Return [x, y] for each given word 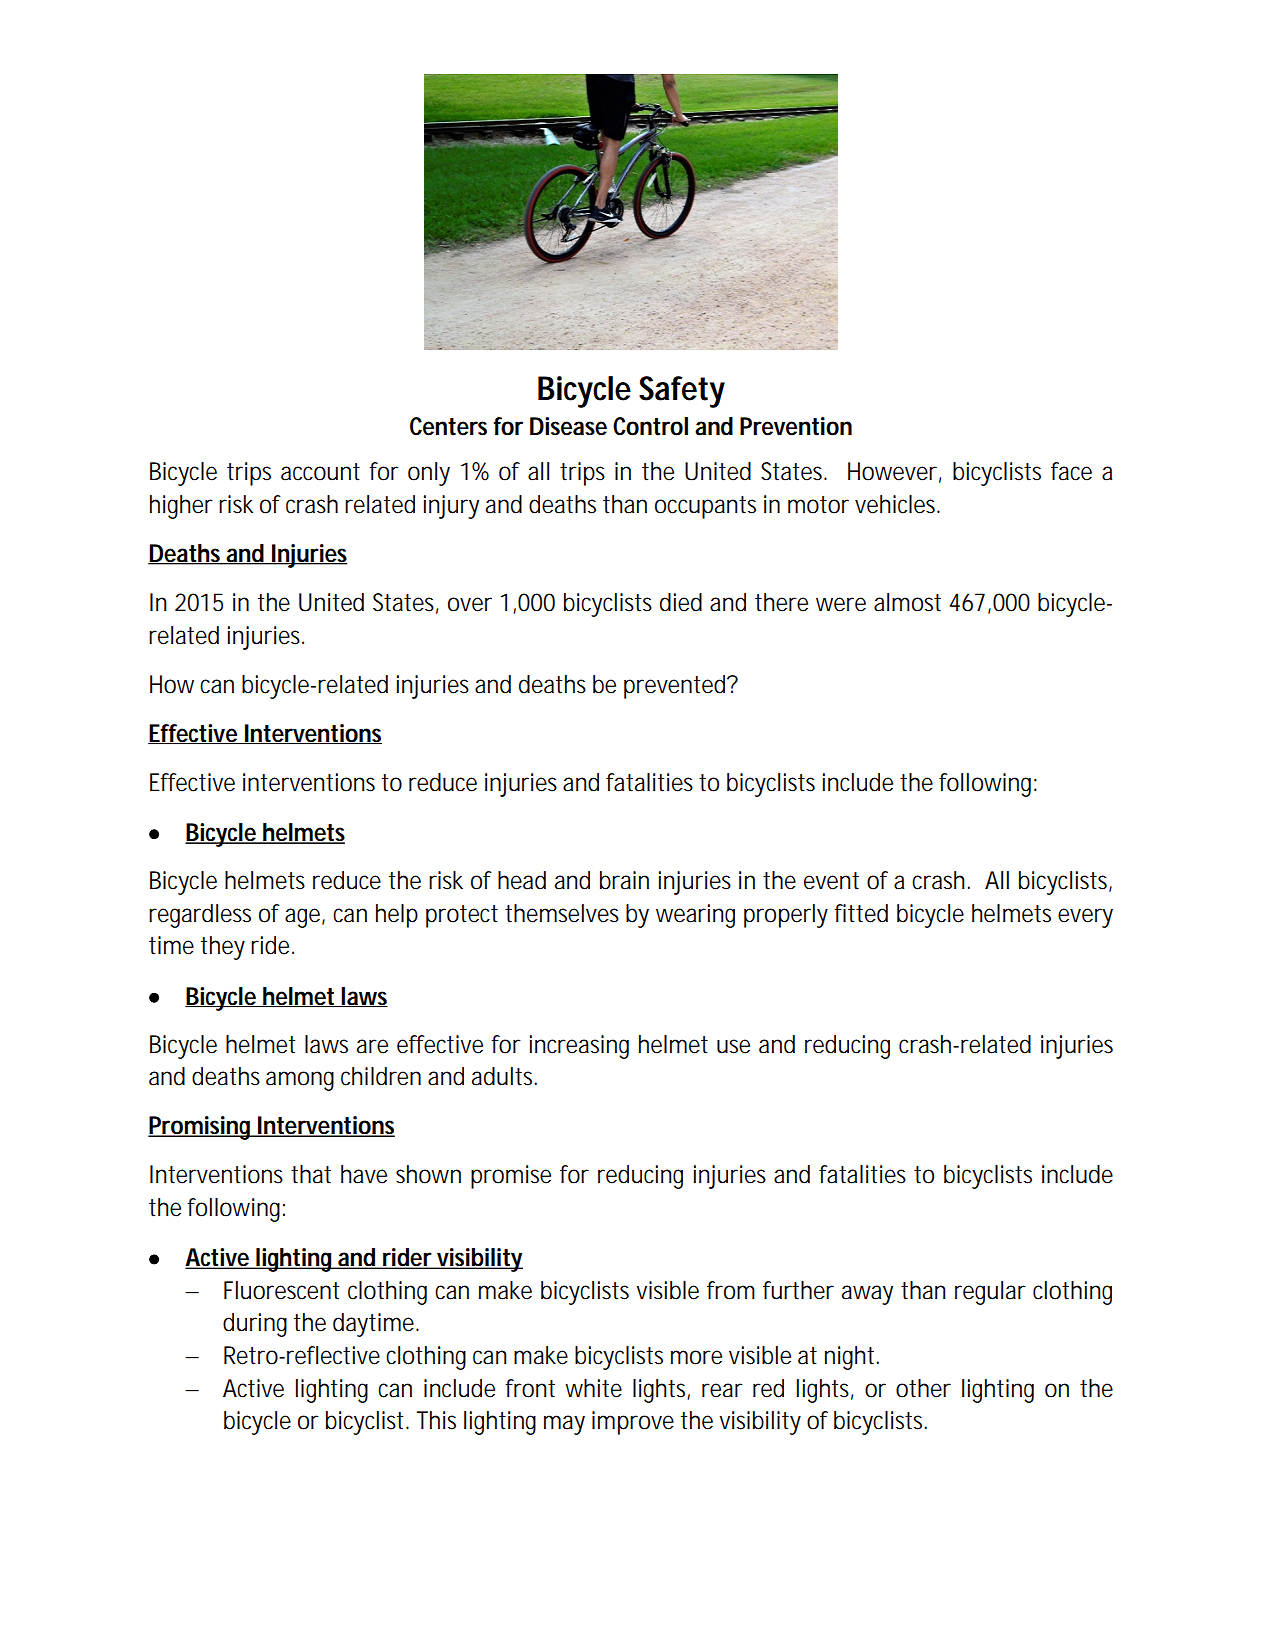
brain [624, 880]
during [255, 1325]
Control [650, 426]
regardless [200, 916]
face [1071, 471]
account [320, 472]
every [1085, 918]
